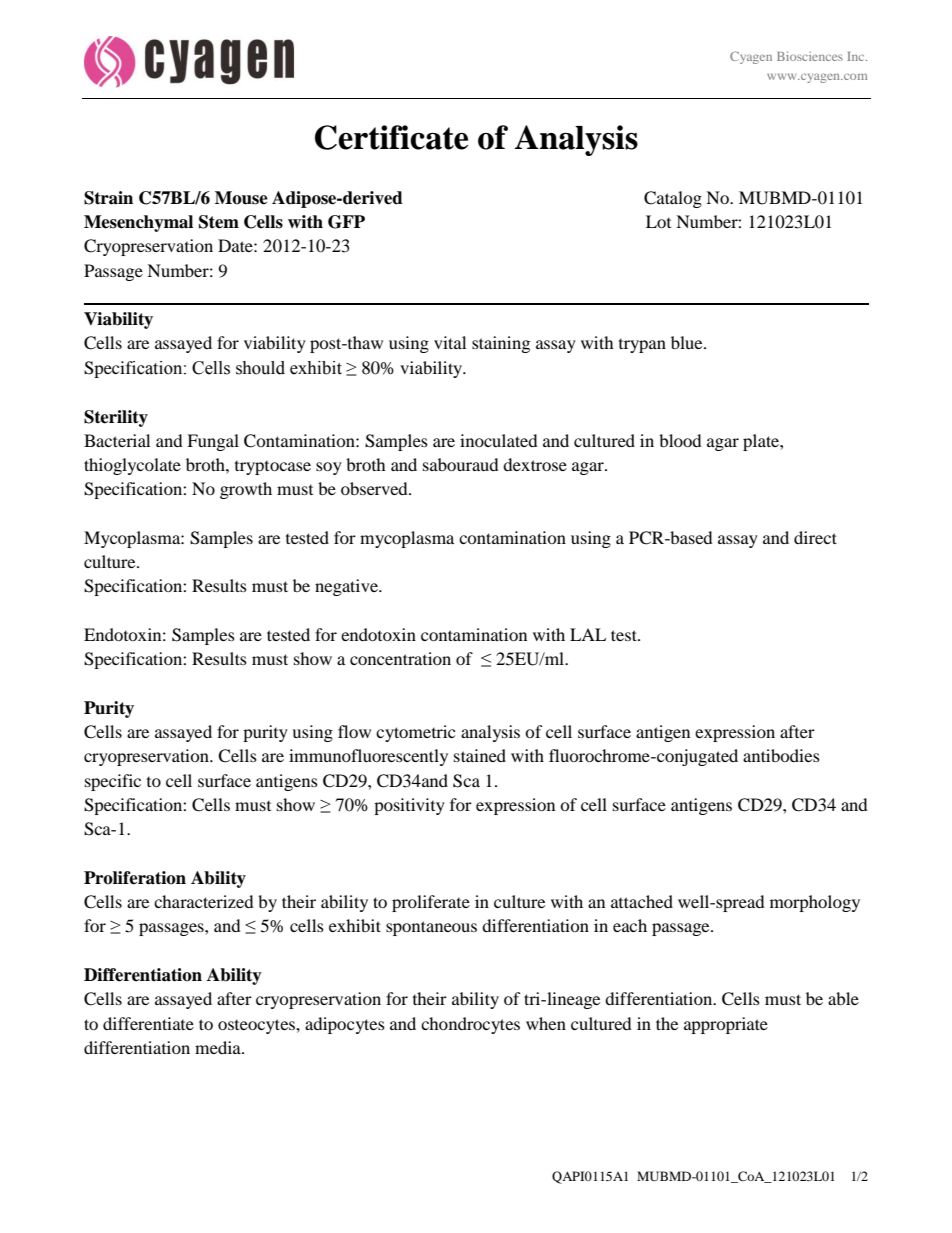 The width and height of the screenshot is (952, 1233). Describe the element at coordinates (726, 1025) in the screenshot. I see `appropriate` at that location.
